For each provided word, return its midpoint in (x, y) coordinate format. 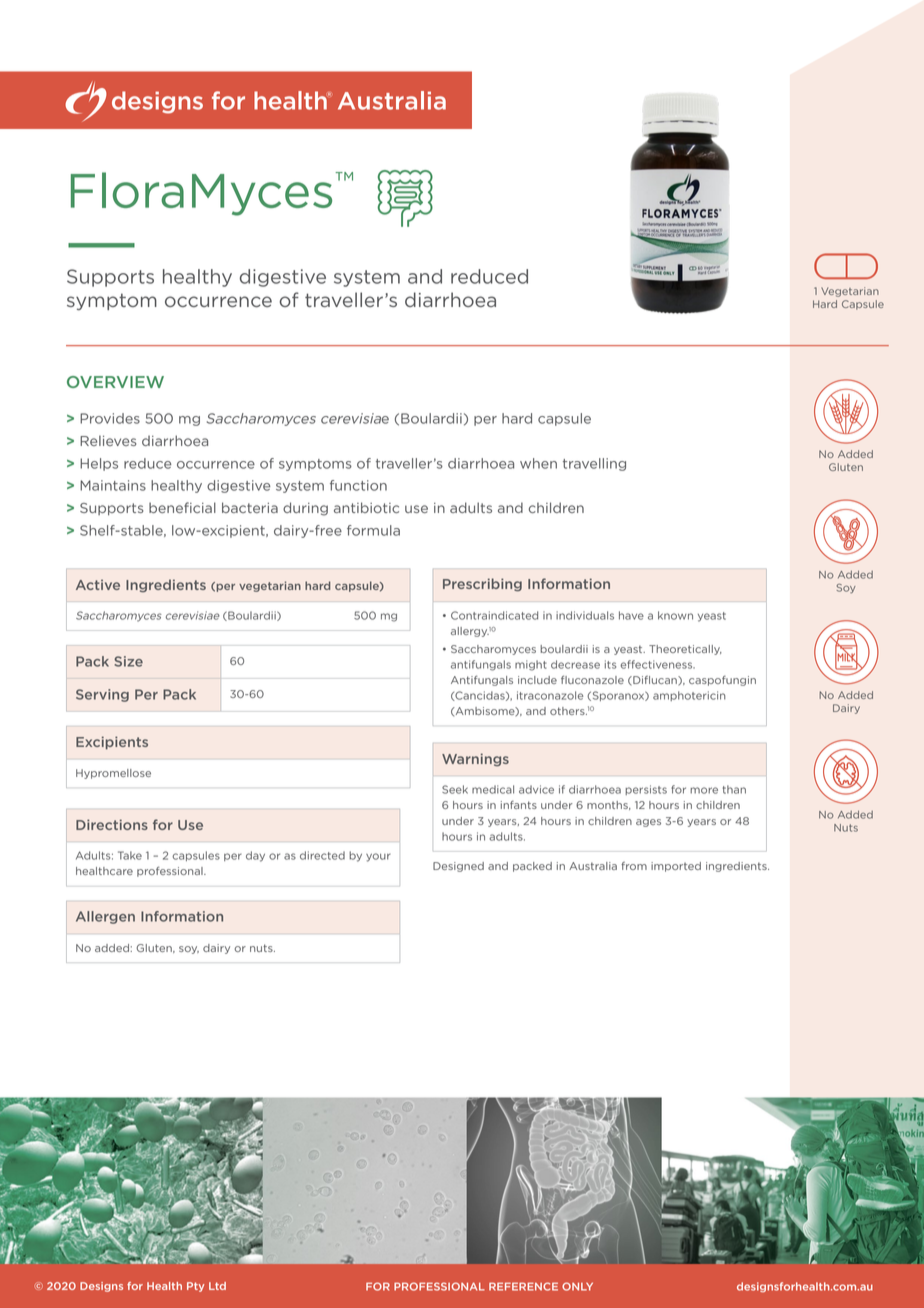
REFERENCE (523, 1286)
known (675, 615)
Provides (110, 418)
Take (130, 855)
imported (676, 867)
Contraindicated (494, 615)
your (378, 857)
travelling (594, 464)
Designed (458, 867)
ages (648, 823)
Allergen (105, 917)
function (358, 485)
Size (128, 661)
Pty (195, 1287)
